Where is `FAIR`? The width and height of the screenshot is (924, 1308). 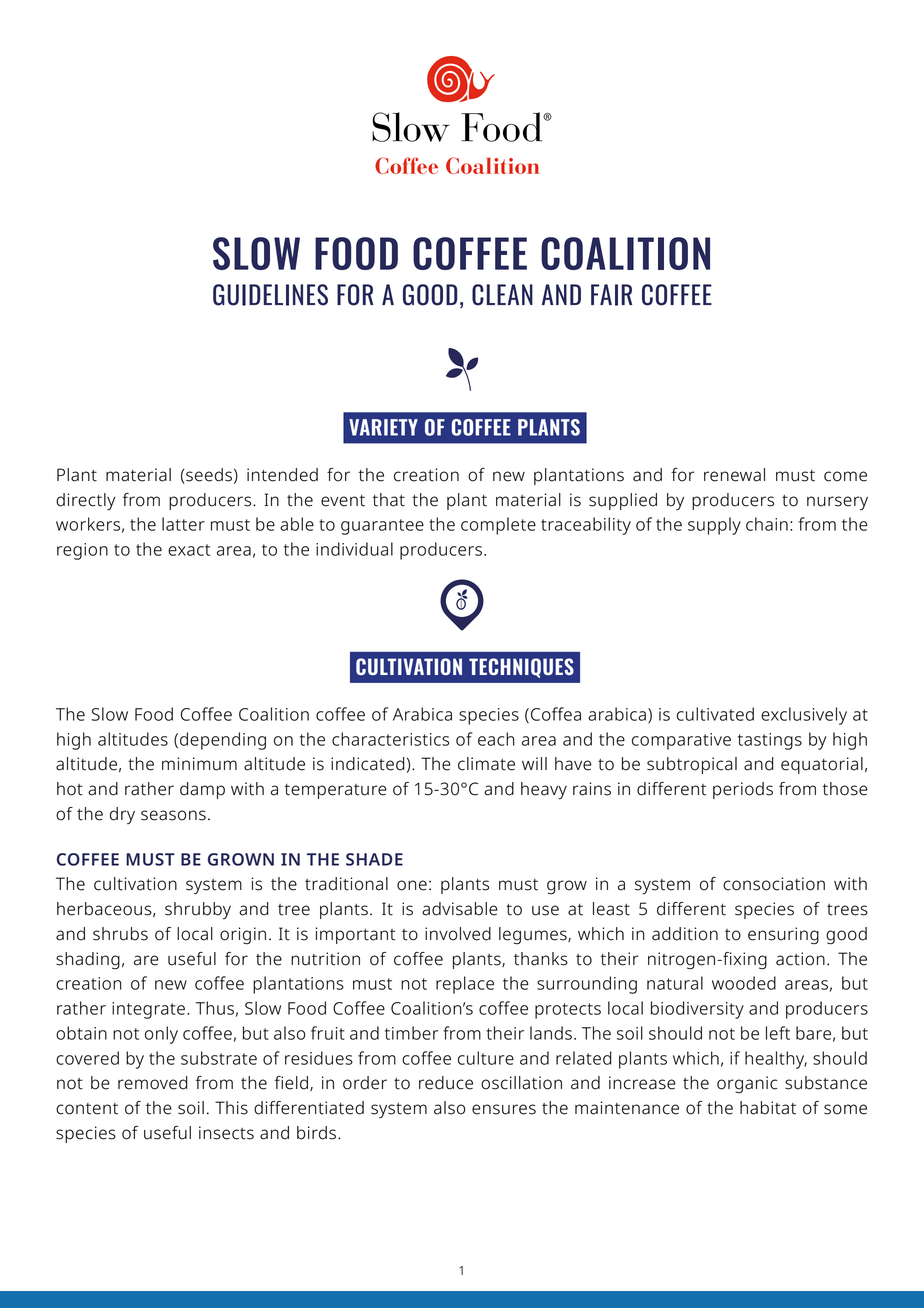
FAIR is located at coordinates (611, 295).
